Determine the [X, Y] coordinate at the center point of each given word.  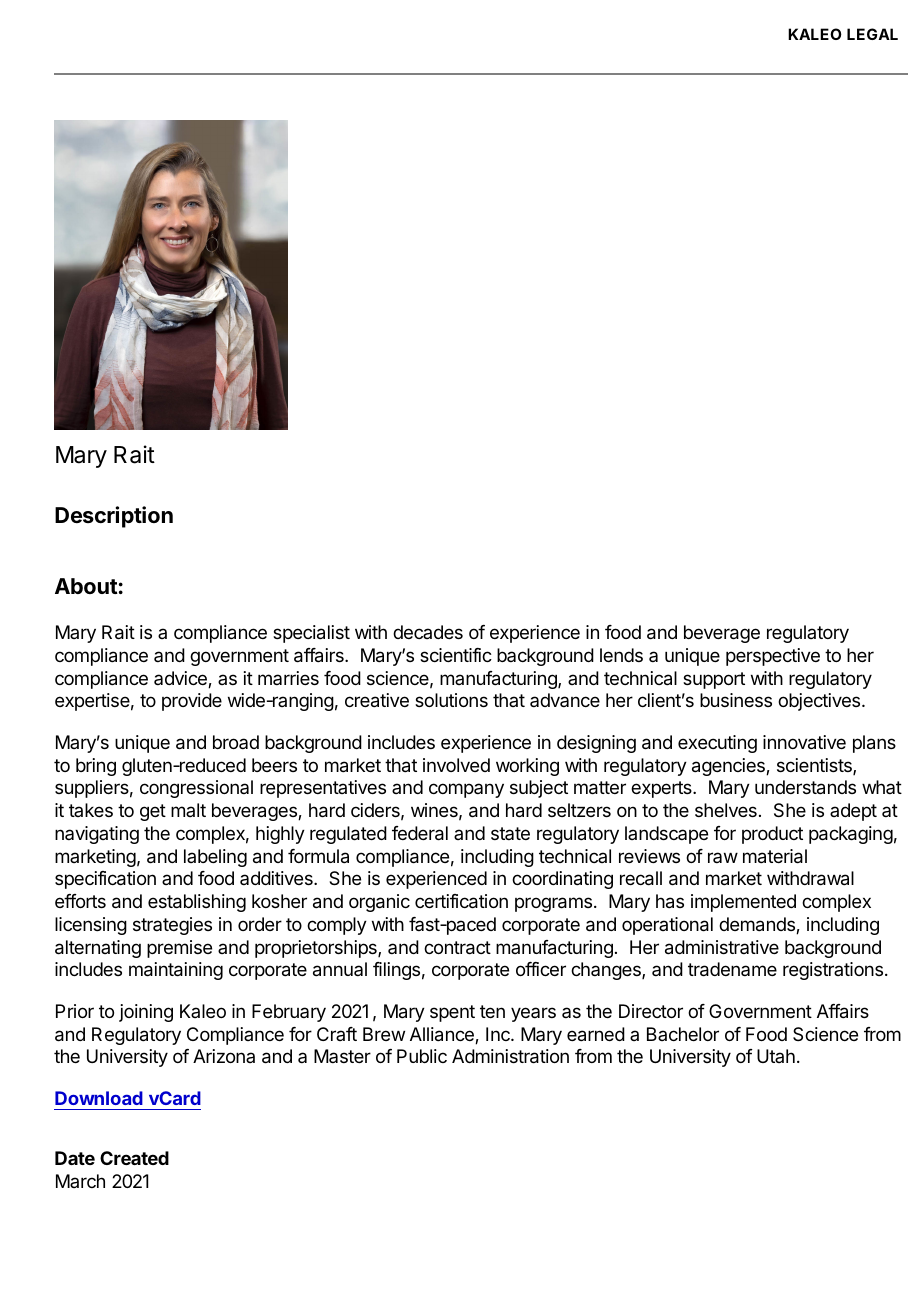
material [775, 856]
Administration [510, 1056]
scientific [456, 655]
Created [134, 1158]
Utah [776, 1056]
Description [114, 517]
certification [461, 901]
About [86, 586]
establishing [197, 903]
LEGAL [872, 34]
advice [181, 679]
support [714, 680]
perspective [773, 657]
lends [621, 655]
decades [428, 632]
